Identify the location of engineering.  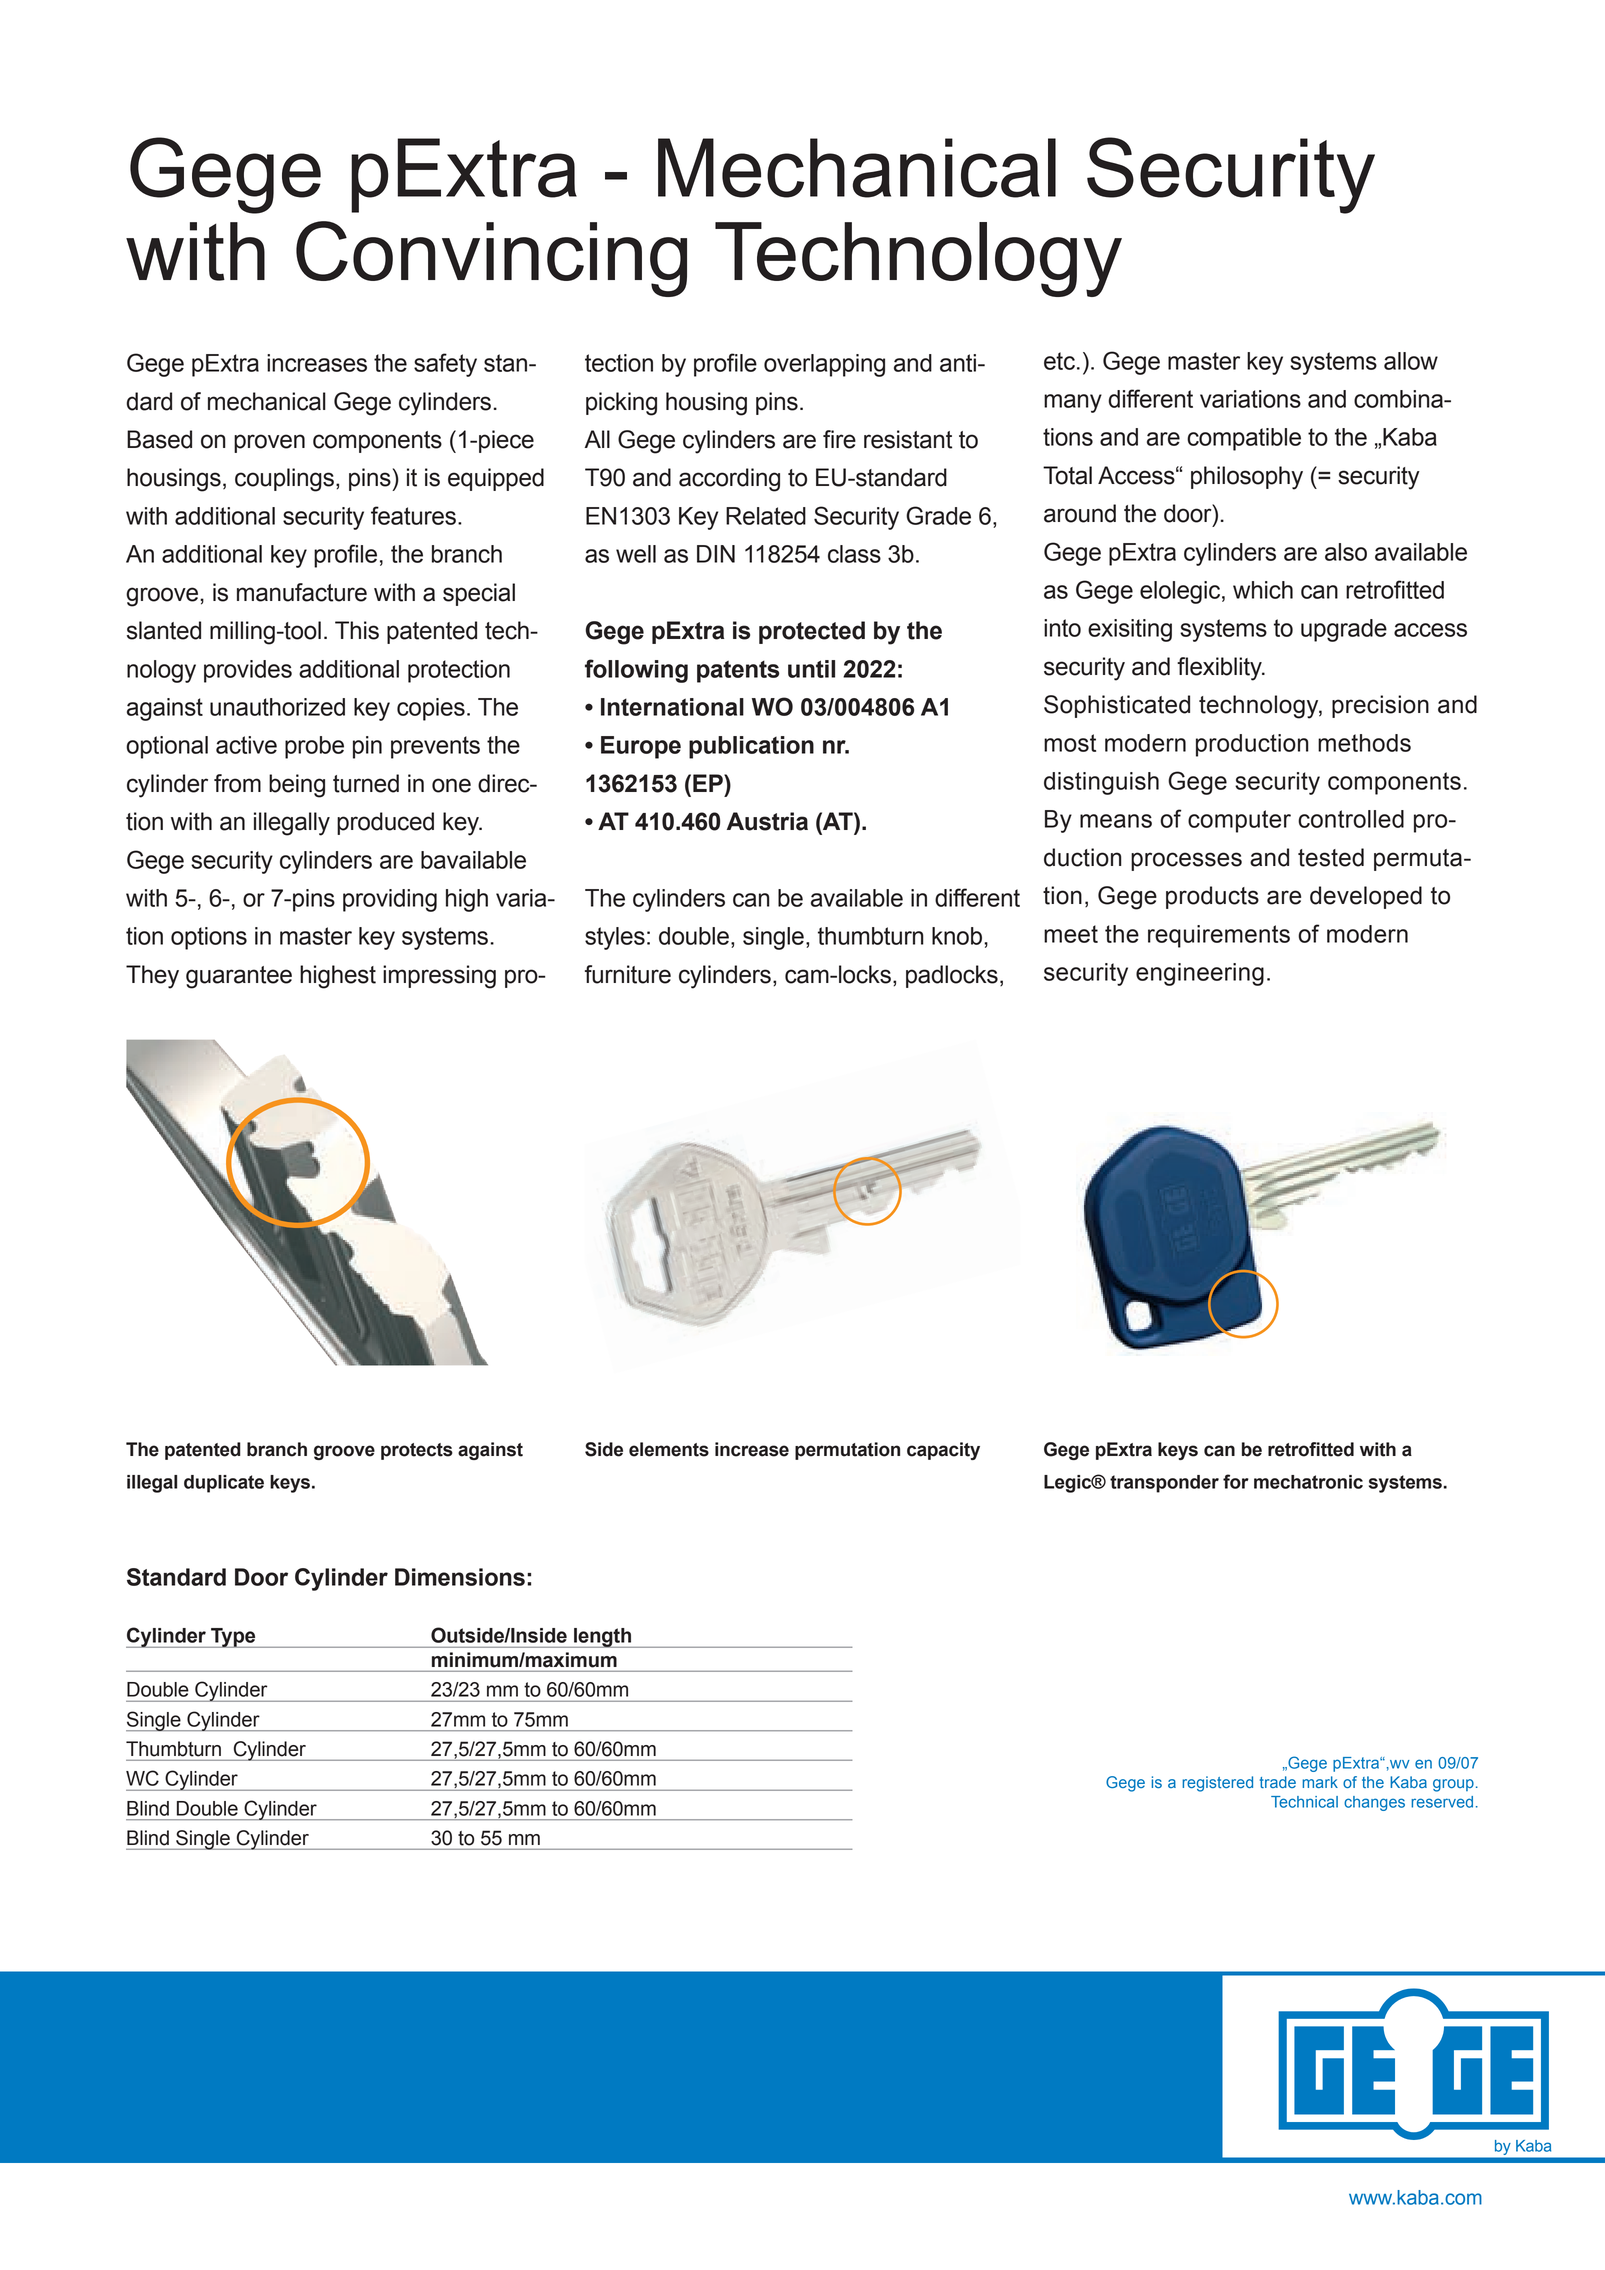
(1200, 974).
